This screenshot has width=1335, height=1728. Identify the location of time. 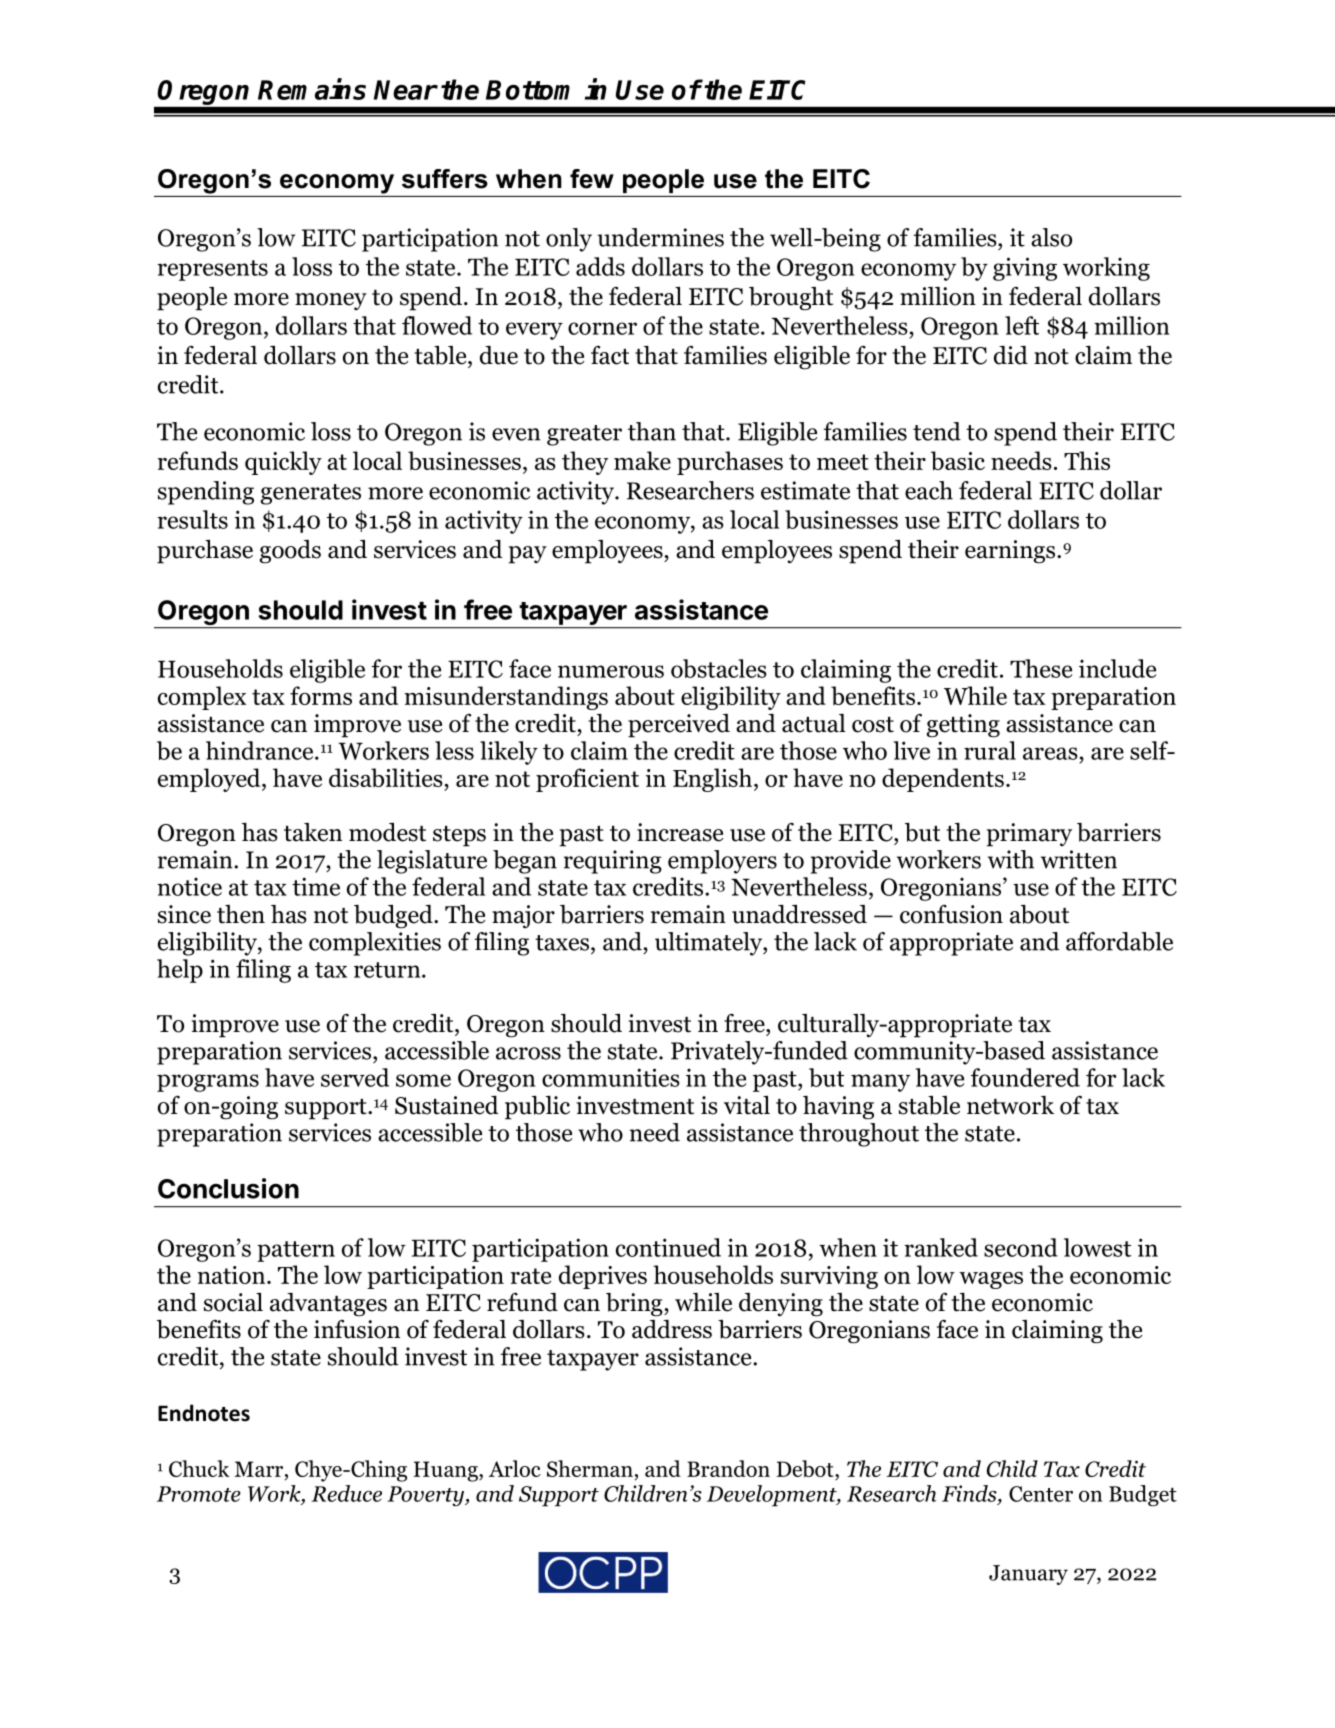
(316, 886).
